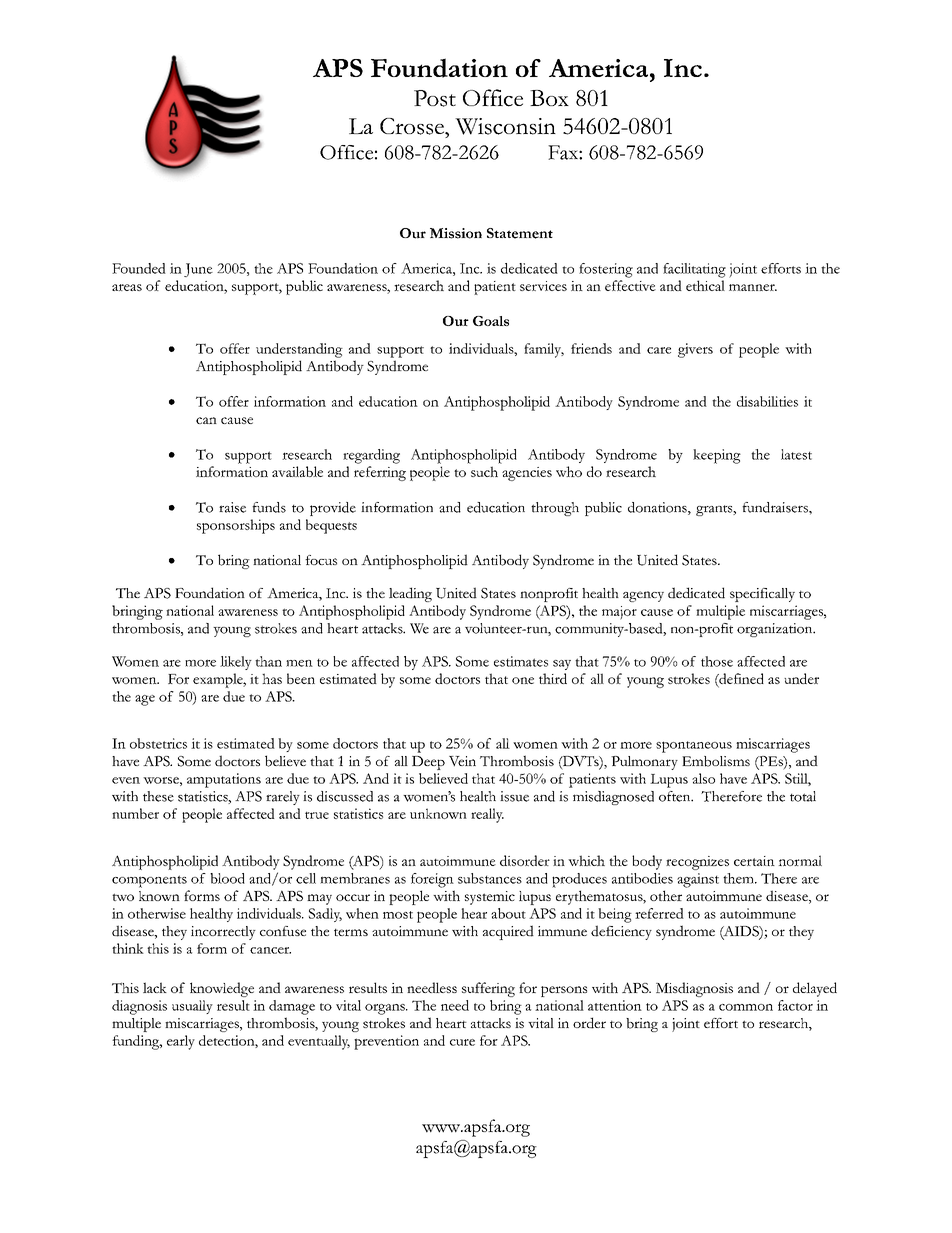 This page has width=952, height=1233. I want to click on estimates, so click(521, 661).
